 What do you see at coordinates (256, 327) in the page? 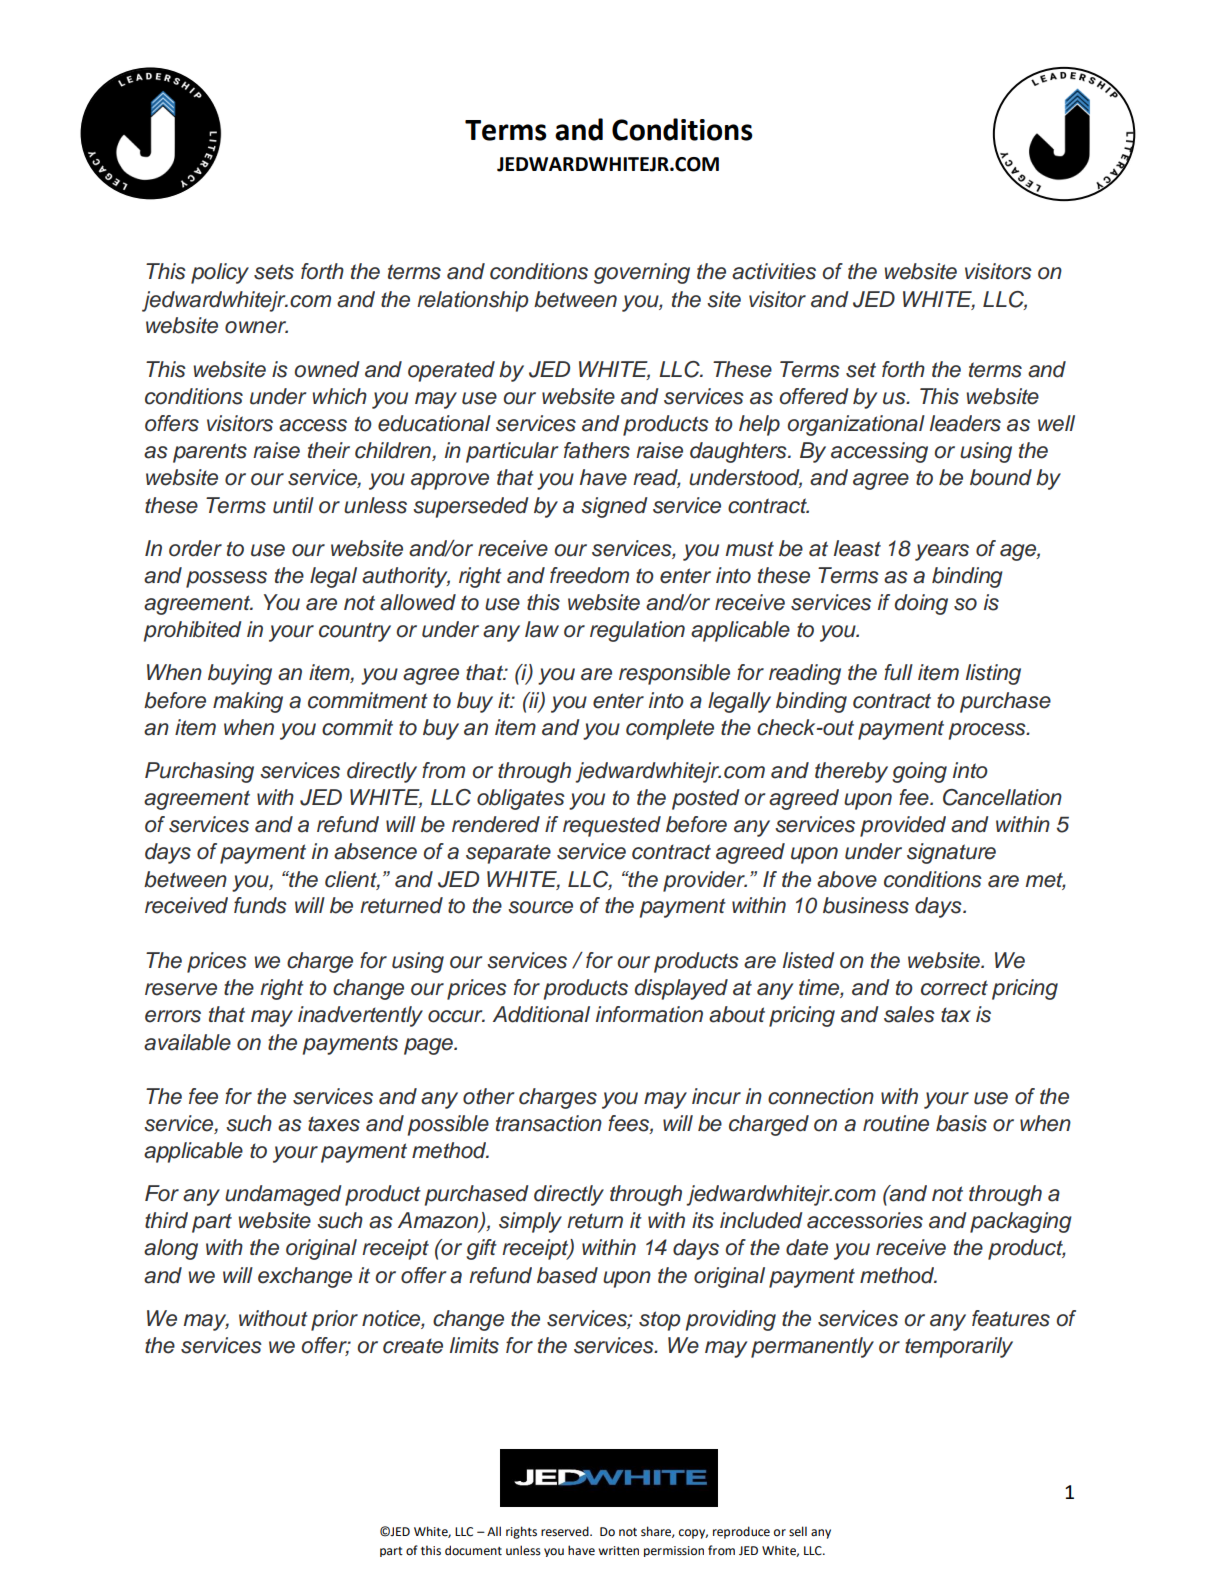
I see `owner` at bounding box center [256, 327].
